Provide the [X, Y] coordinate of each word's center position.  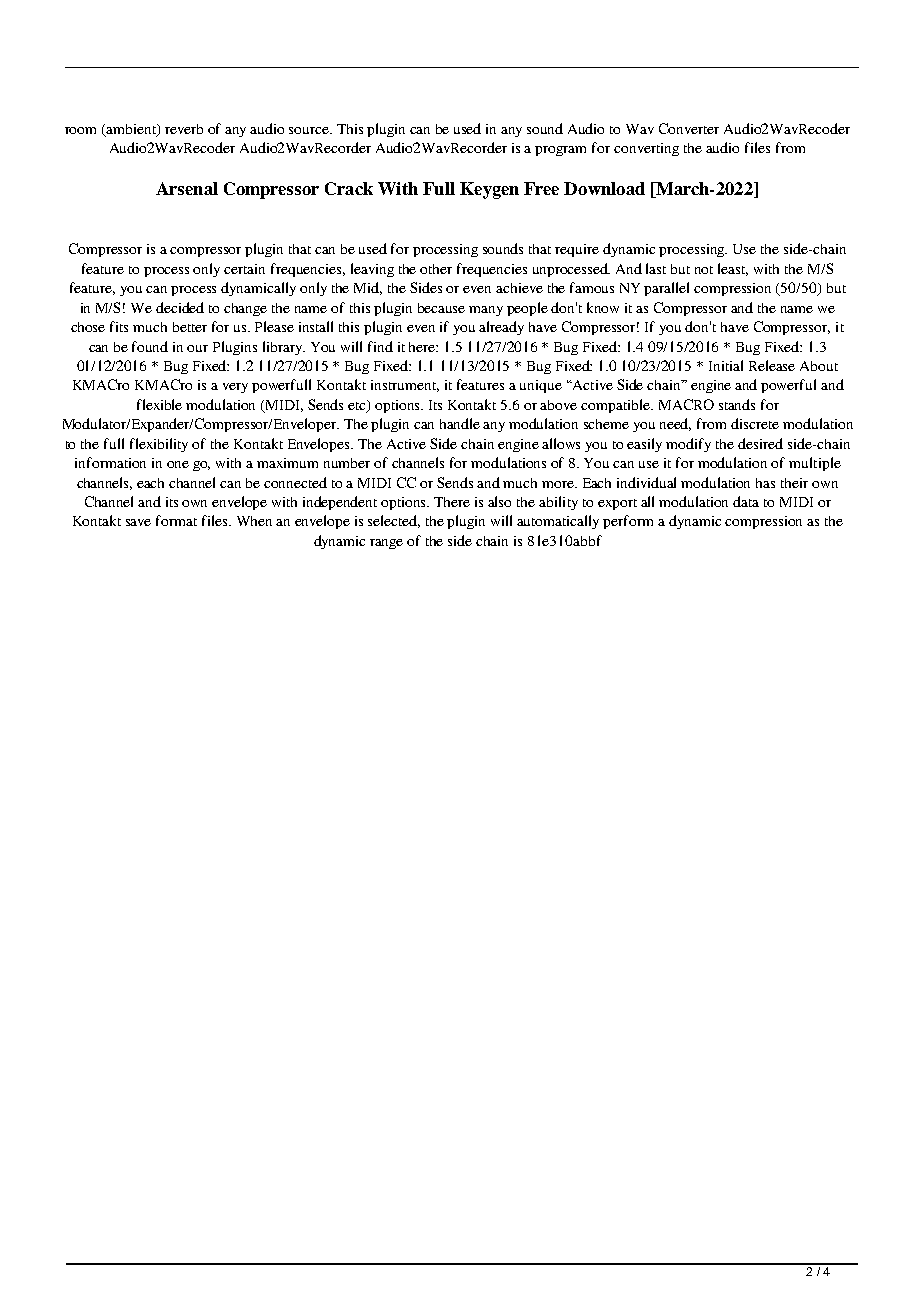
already [501, 328]
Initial [726, 365]
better [190, 327]
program [560, 151]
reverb [184, 129]
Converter [689, 128]
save [138, 522]
